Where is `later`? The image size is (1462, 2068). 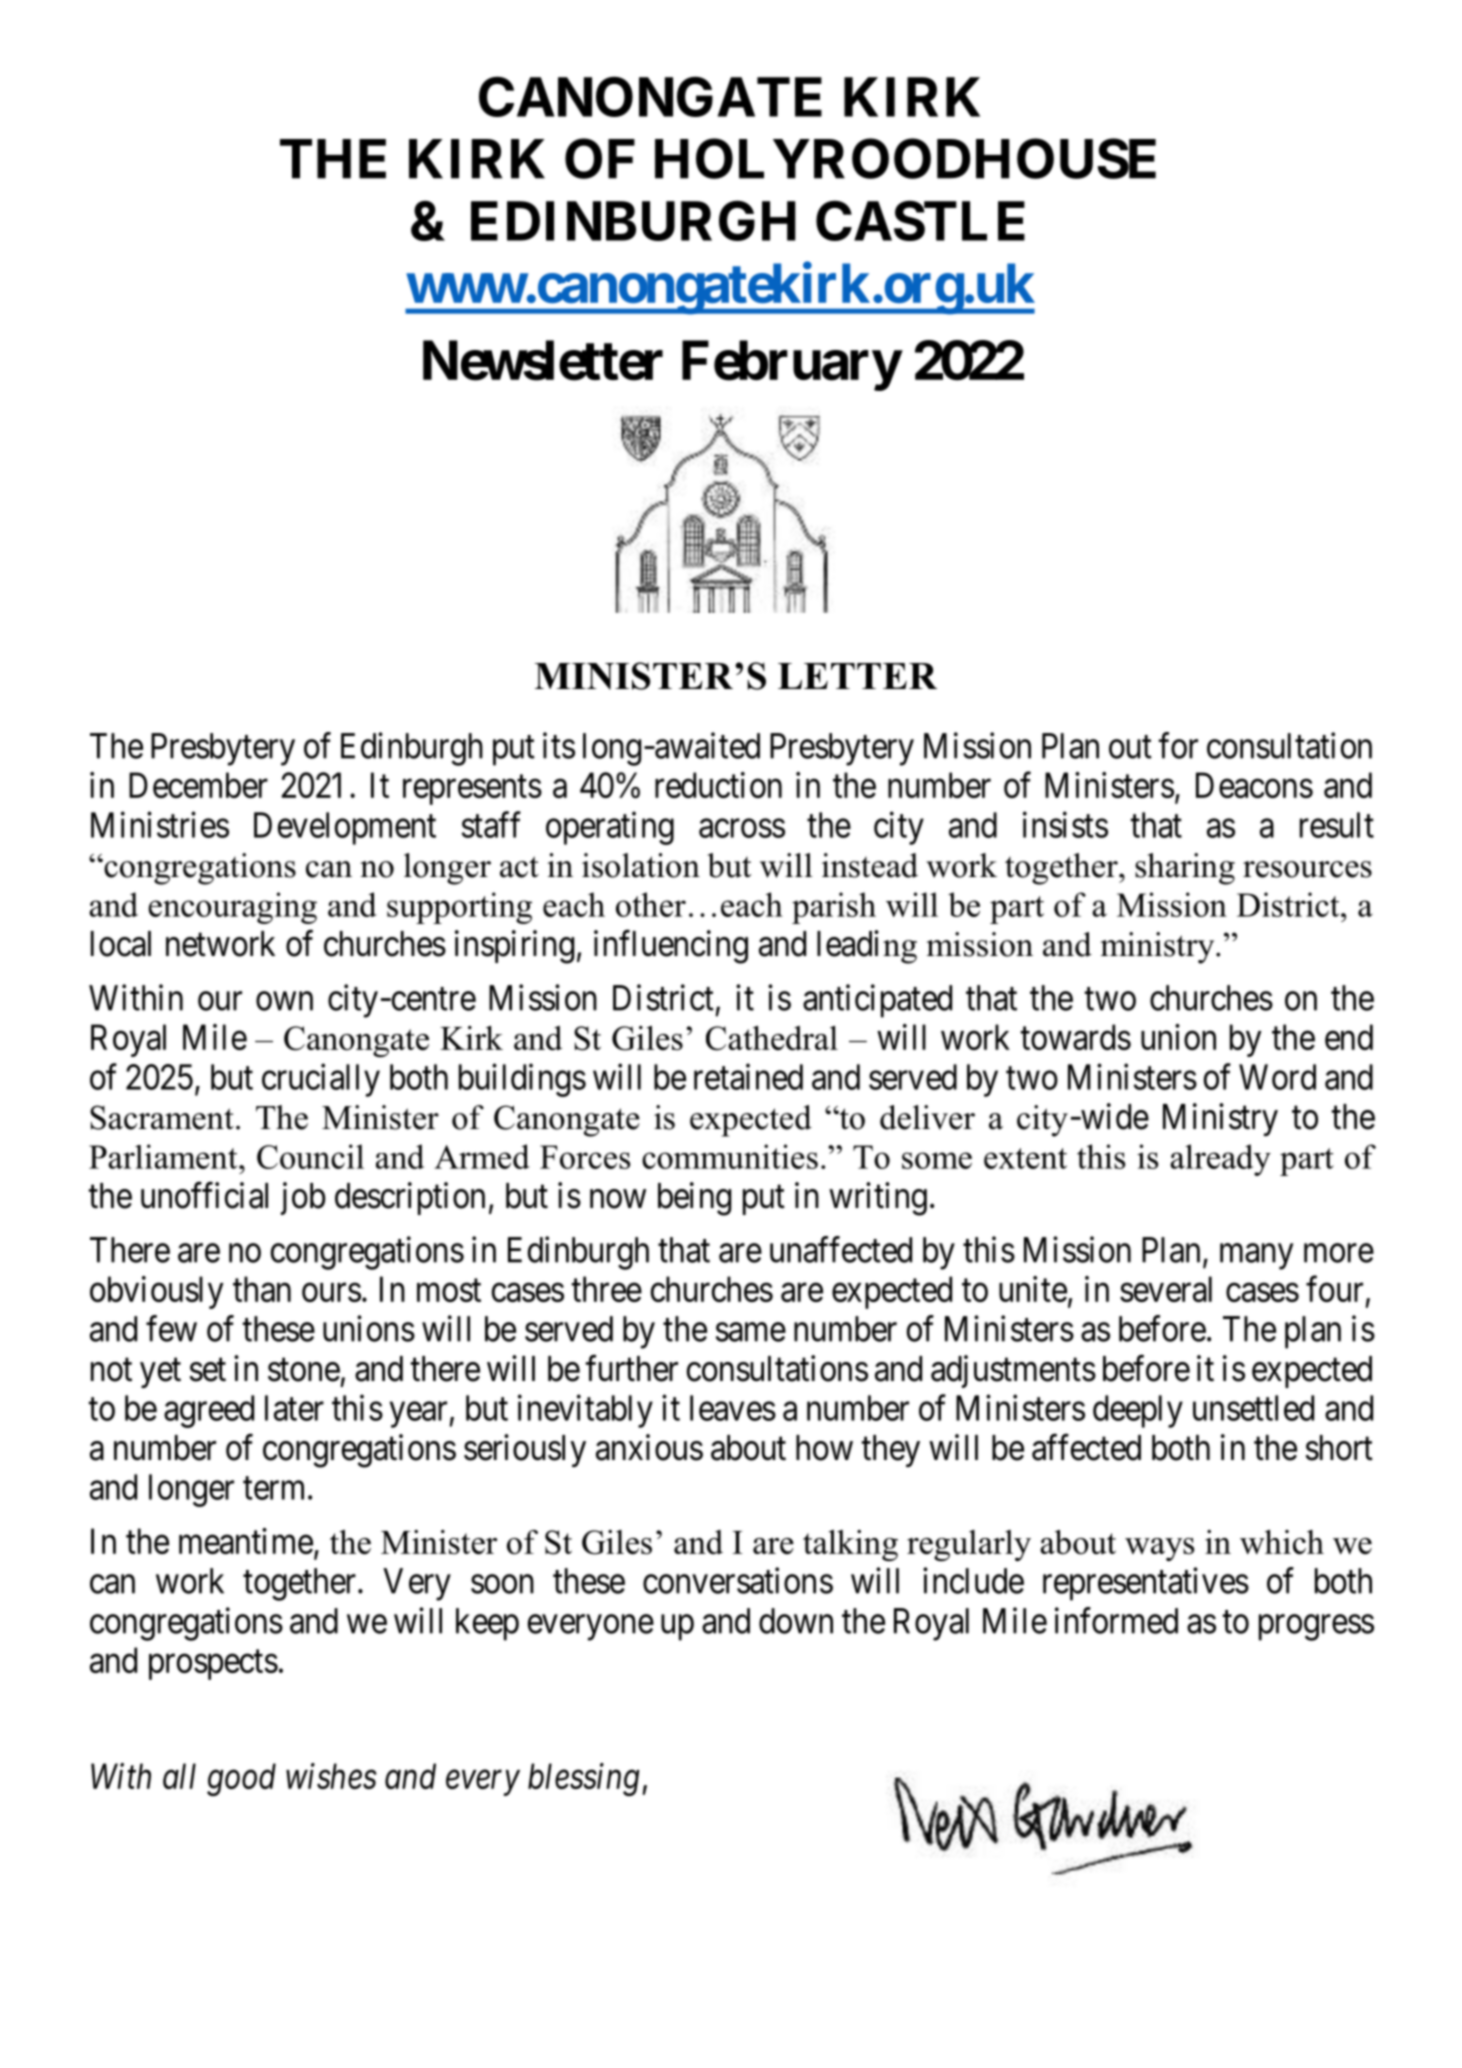 later is located at coordinates (294, 1408).
